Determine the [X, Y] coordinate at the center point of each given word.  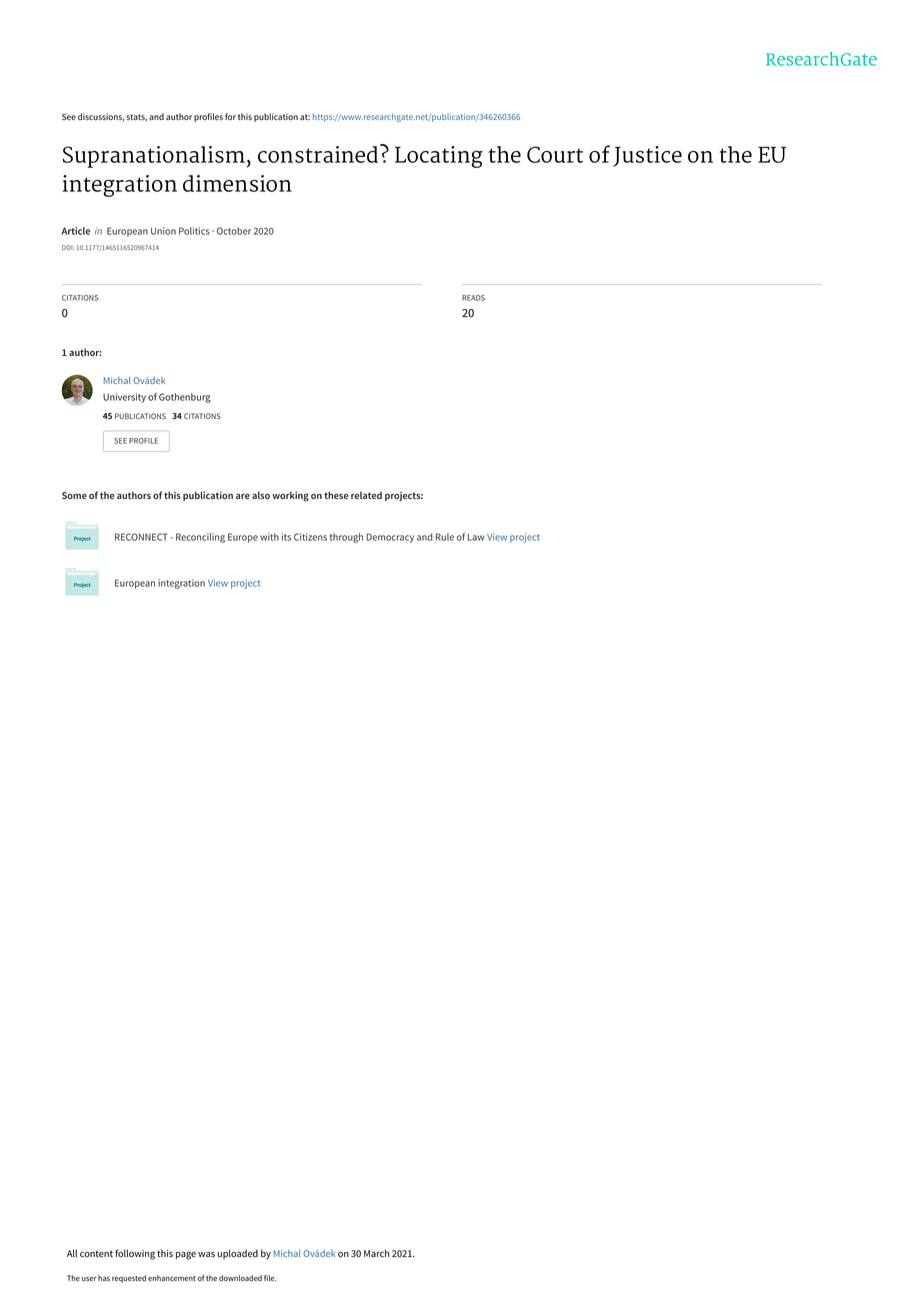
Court [555, 154]
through [346, 538]
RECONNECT [141, 537]
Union [163, 231]
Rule [445, 537]
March [377, 1253]
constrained [319, 153]
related [366, 495]
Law [476, 537]
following [135, 1254]
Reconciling [200, 538]
